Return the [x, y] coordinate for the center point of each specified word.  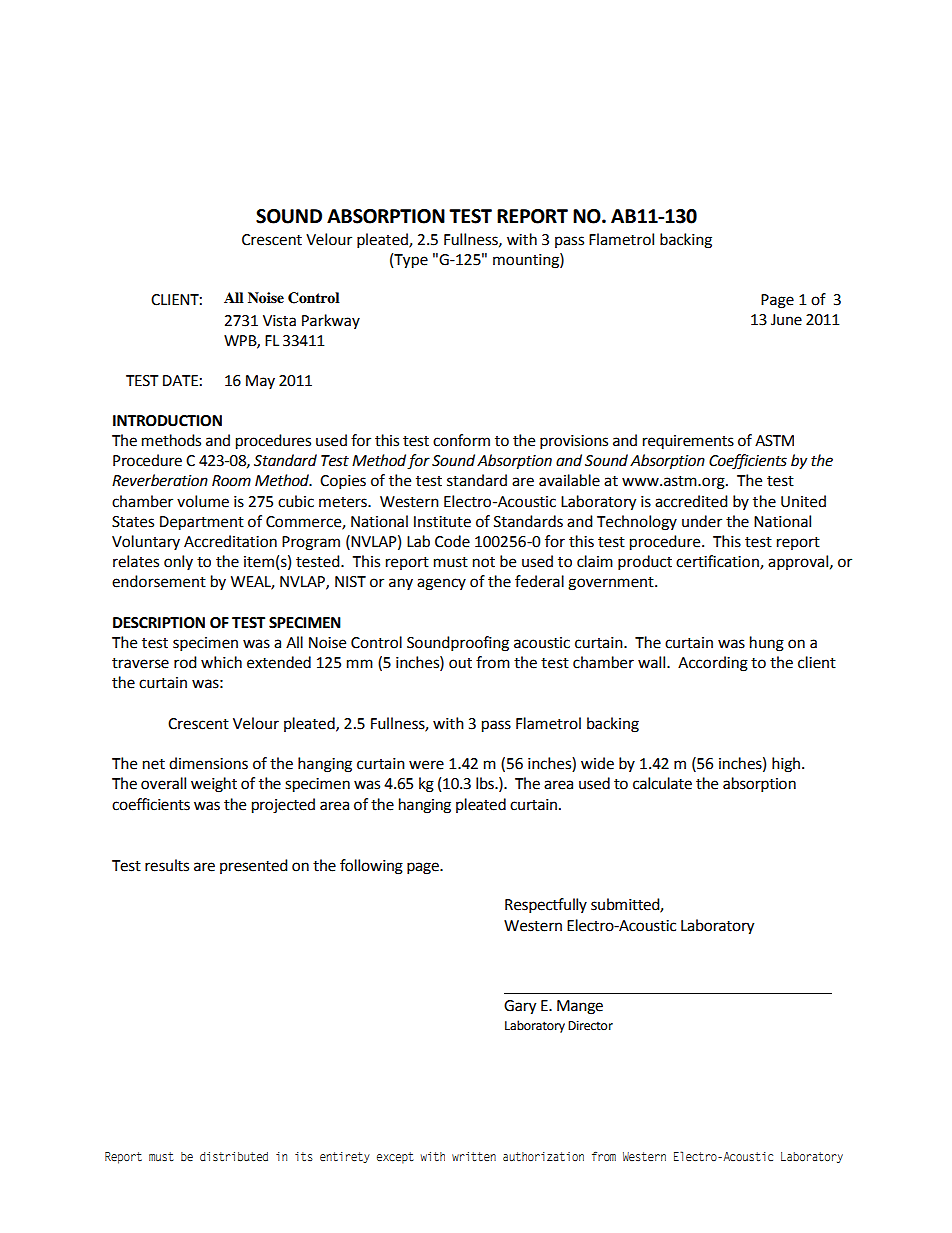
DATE [180, 380]
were [426, 765]
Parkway [331, 321]
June [786, 320]
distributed [234, 1156]
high [786, 765]
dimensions [208, 763]
